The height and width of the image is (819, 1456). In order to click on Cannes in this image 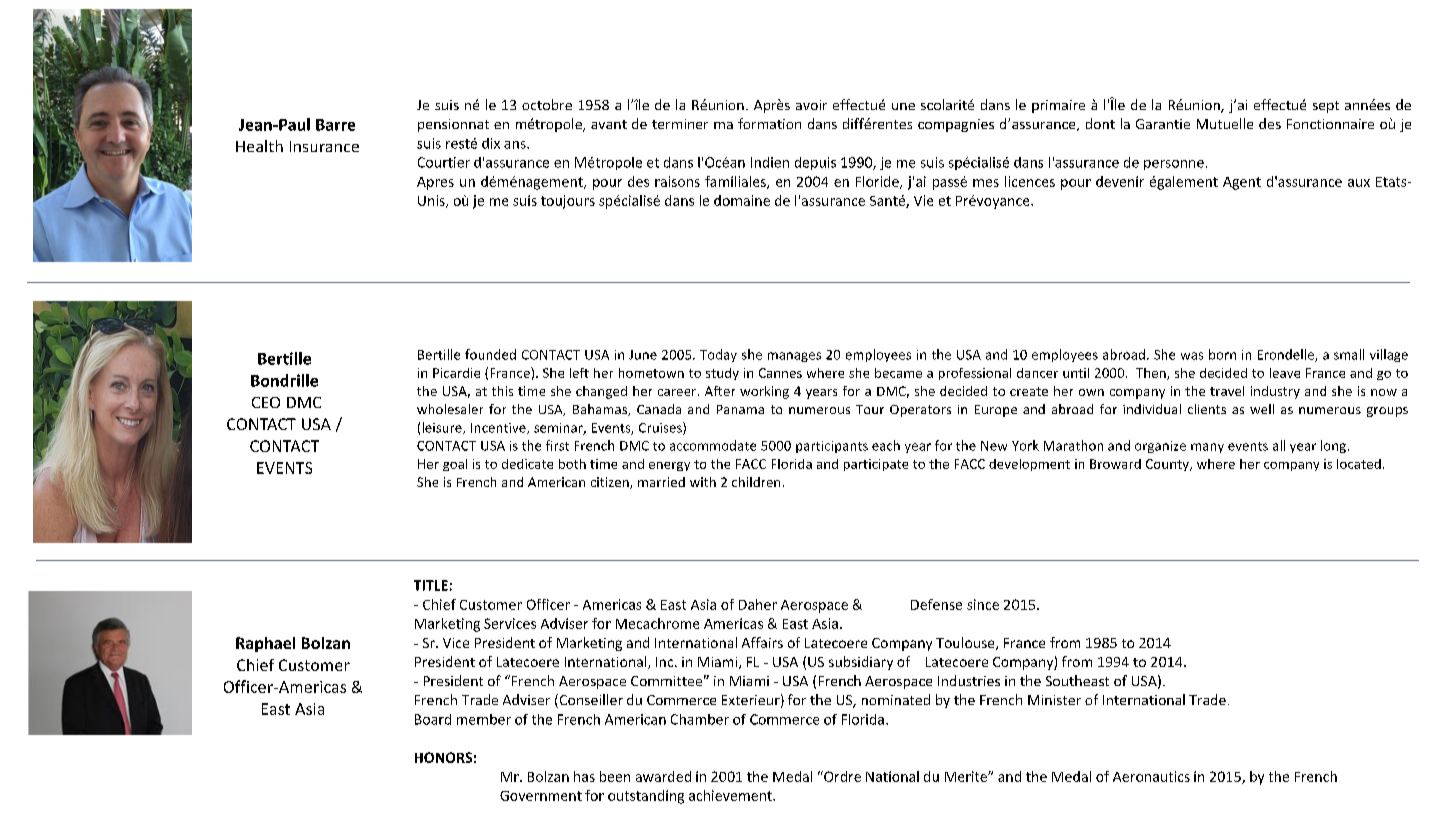, I will do `click(780, 373)`.
